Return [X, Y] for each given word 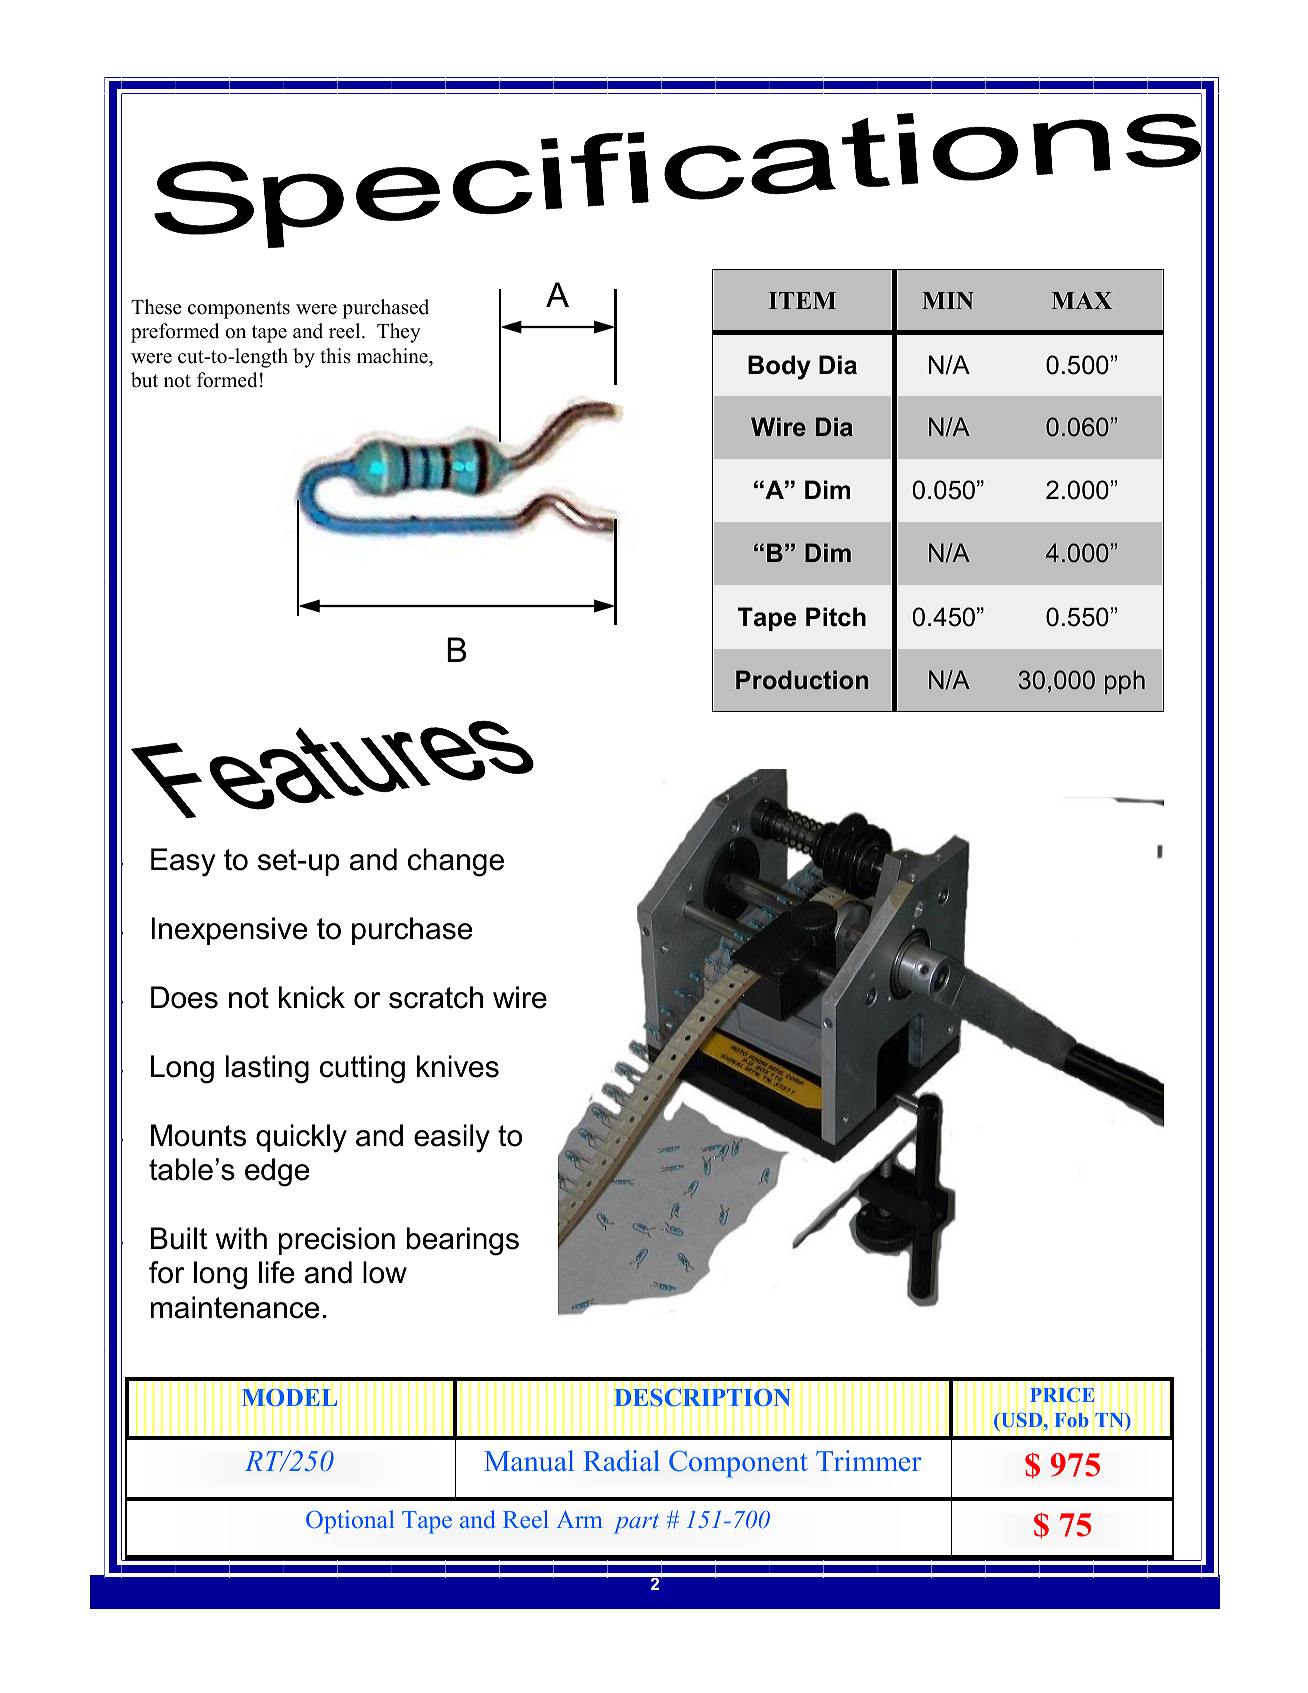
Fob [1072, 1420]
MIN [948, 300]
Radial [621, 1461]
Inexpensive [229, 931]
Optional [350, 1522]
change [456, 862]
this [335, 356]
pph [1125, 682]
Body [779, 367]
